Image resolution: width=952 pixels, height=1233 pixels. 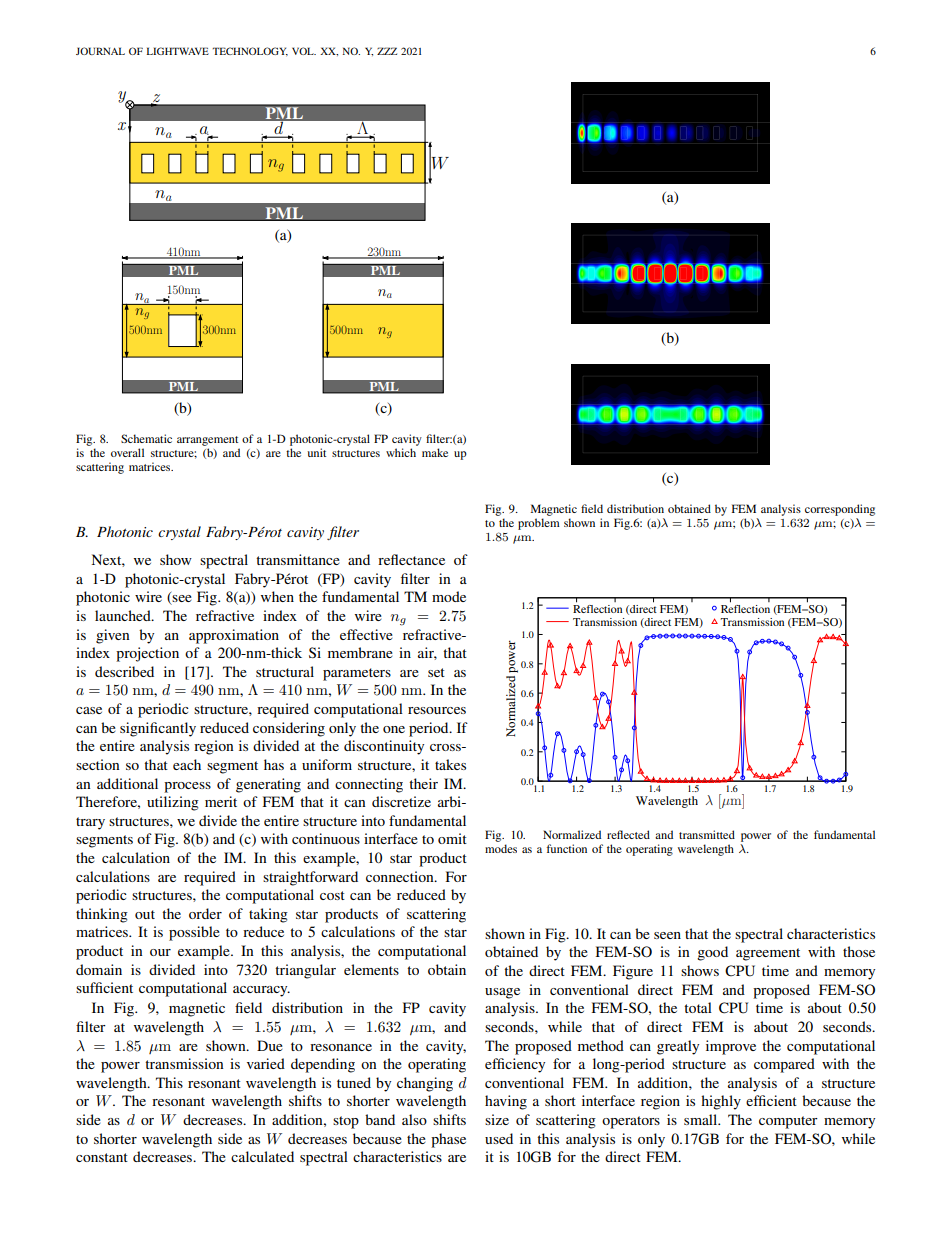 What do you see at coordinates (146, 438) in the screenshot?
I see `Schematic` at bounding box center [146, 438].
